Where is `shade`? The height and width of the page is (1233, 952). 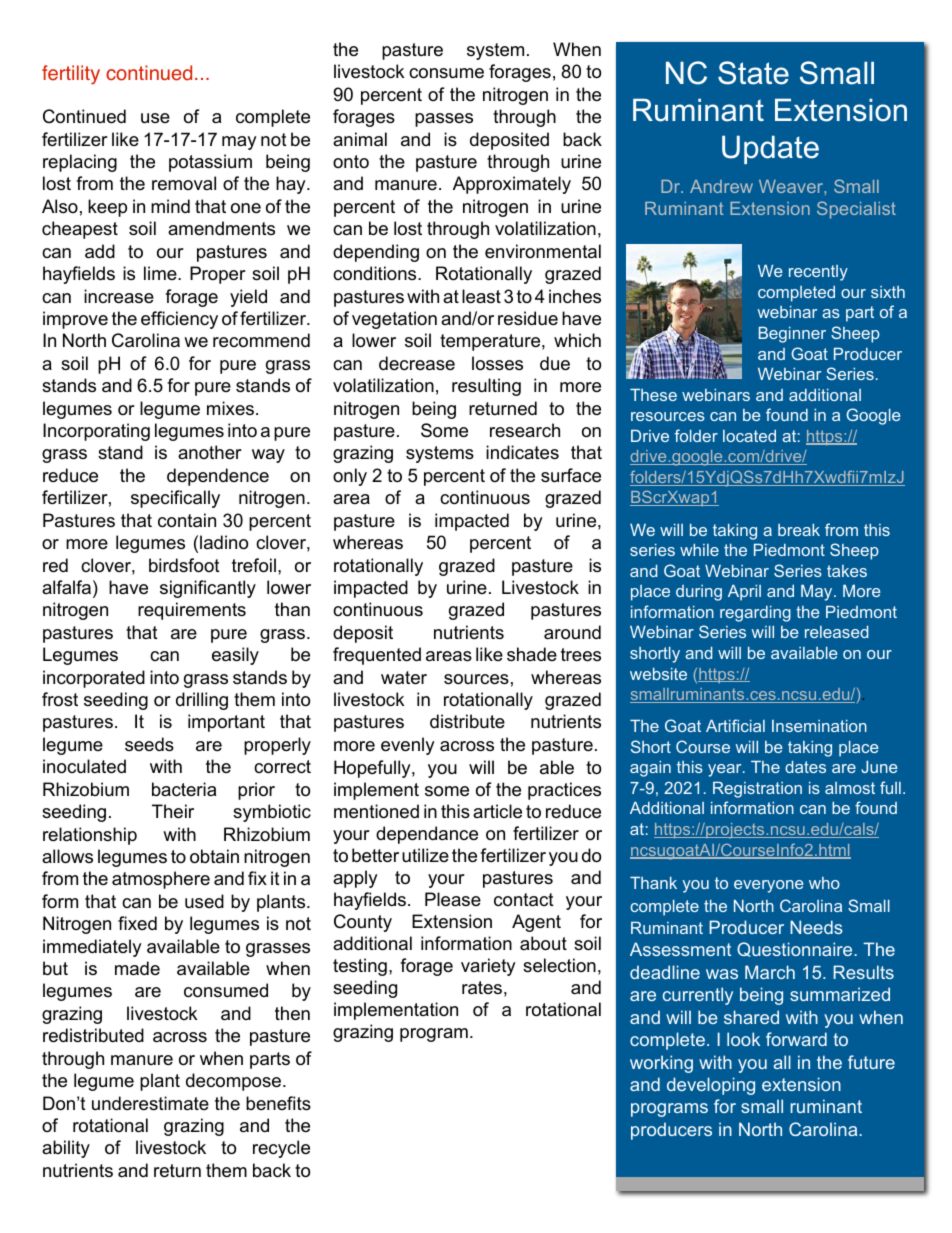 shade is located at coordinates (532, 654).
